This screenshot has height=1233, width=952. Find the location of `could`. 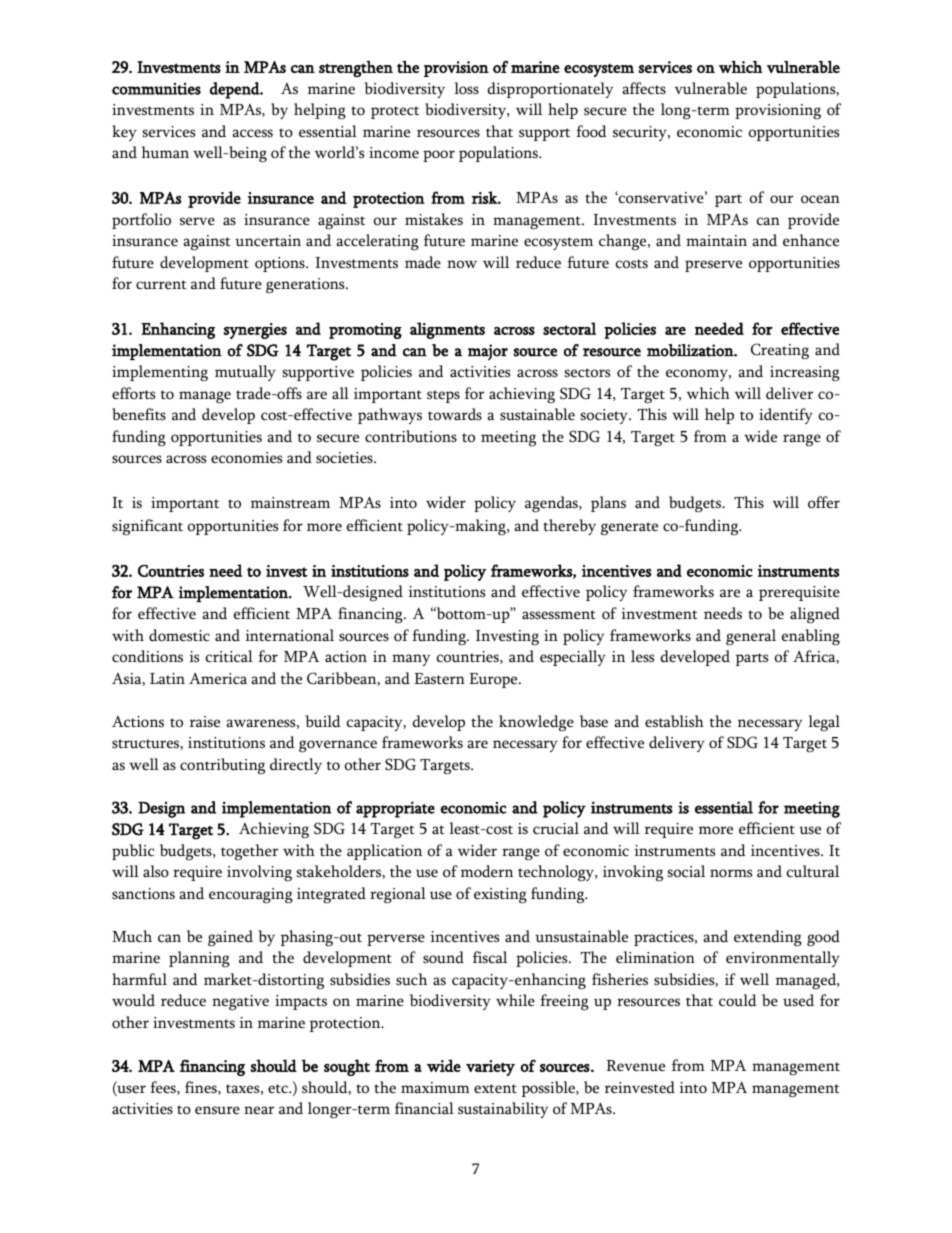

could is located at coordinates (738, 1000).
